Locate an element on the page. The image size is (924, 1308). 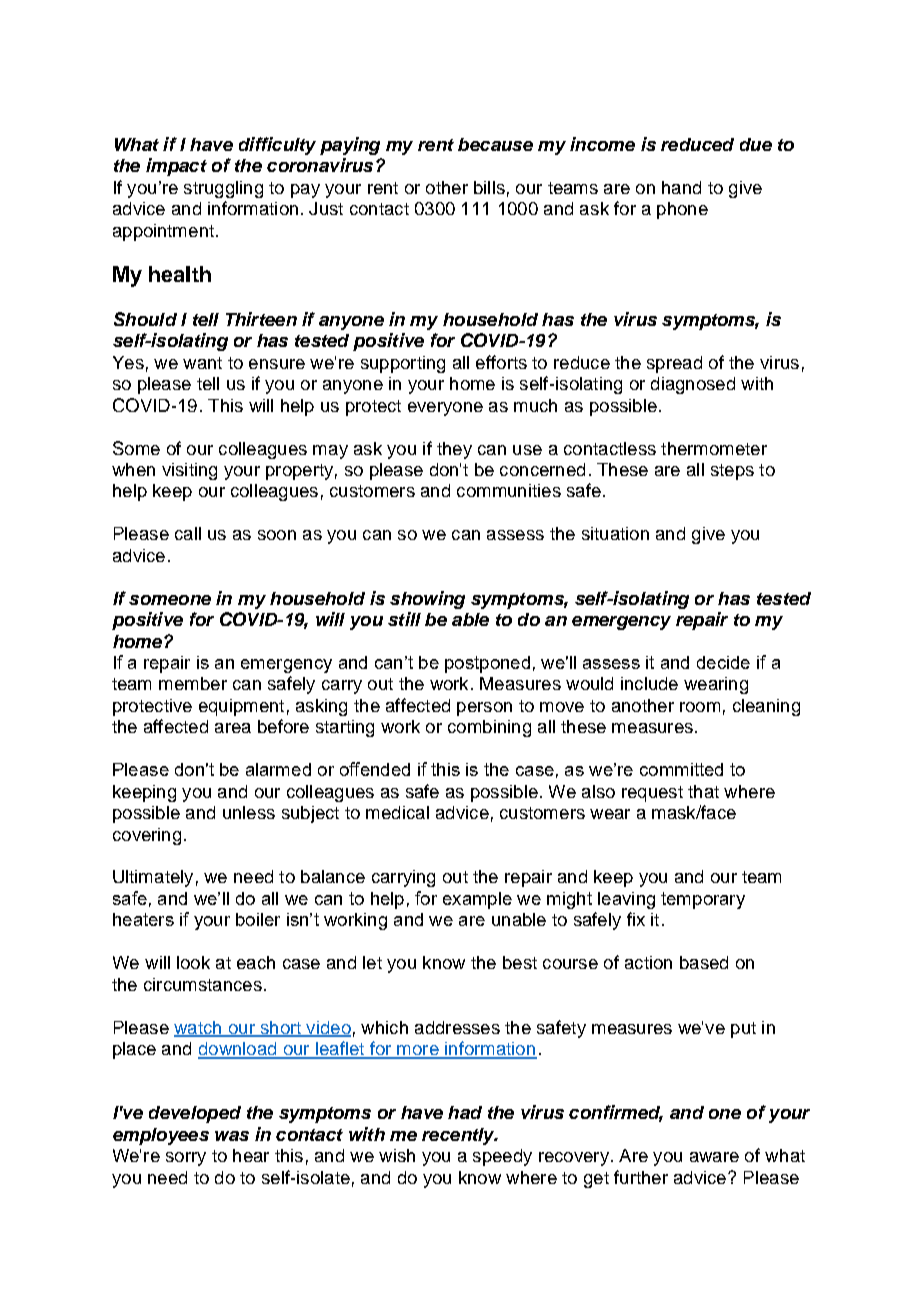
postponed is located at coordinates (487, 664).
